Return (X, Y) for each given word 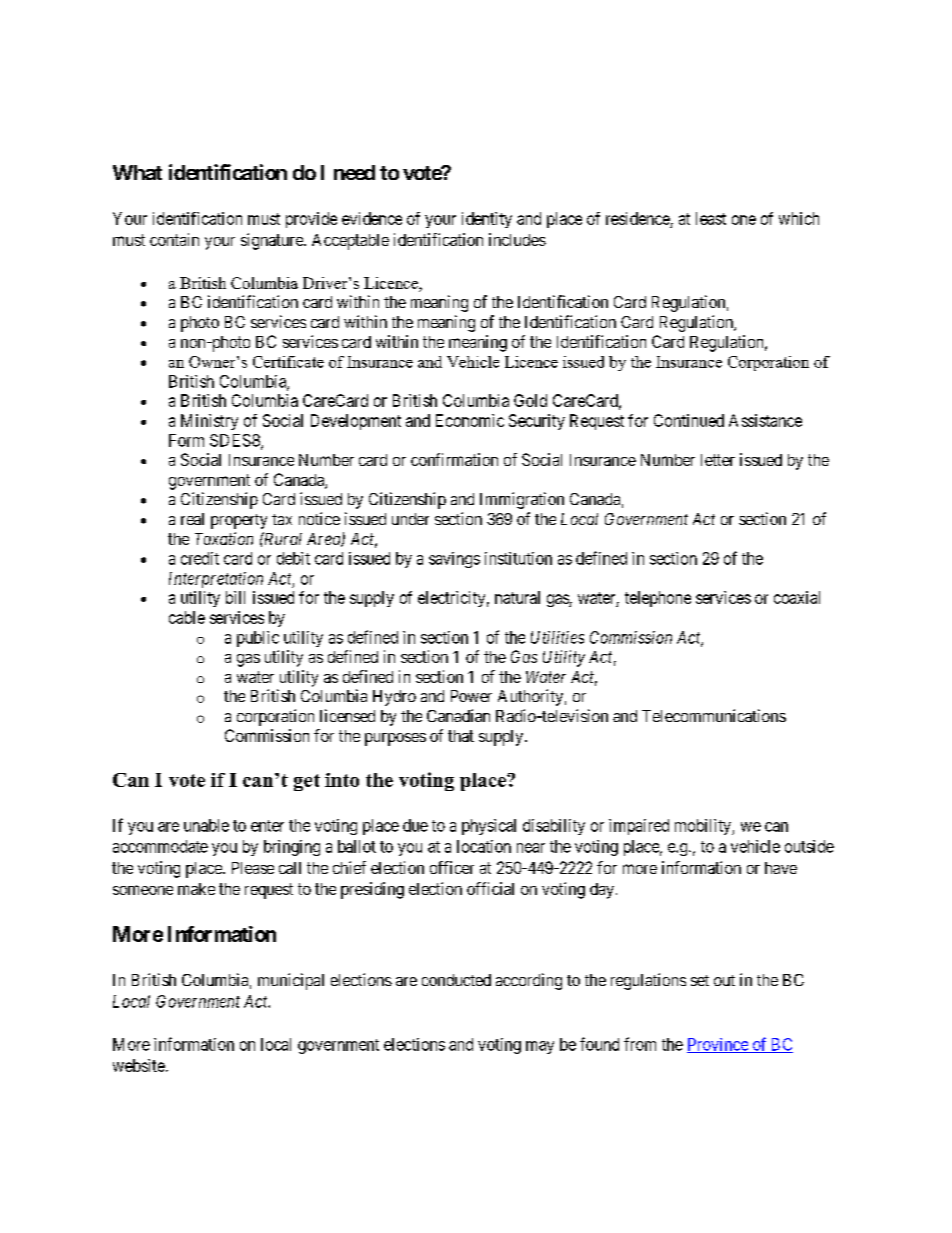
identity (487, 220)
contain (174, 239)
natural (517, 597)
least (711, 218)
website (139, 1065)
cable (187, 617)
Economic (470, 420)
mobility (704, 827)
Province (718, 1045)
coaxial (797, 597)
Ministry (209, 422)
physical (489, 827)
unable (206, 825)
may (540, 1047)
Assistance (765, 420)
